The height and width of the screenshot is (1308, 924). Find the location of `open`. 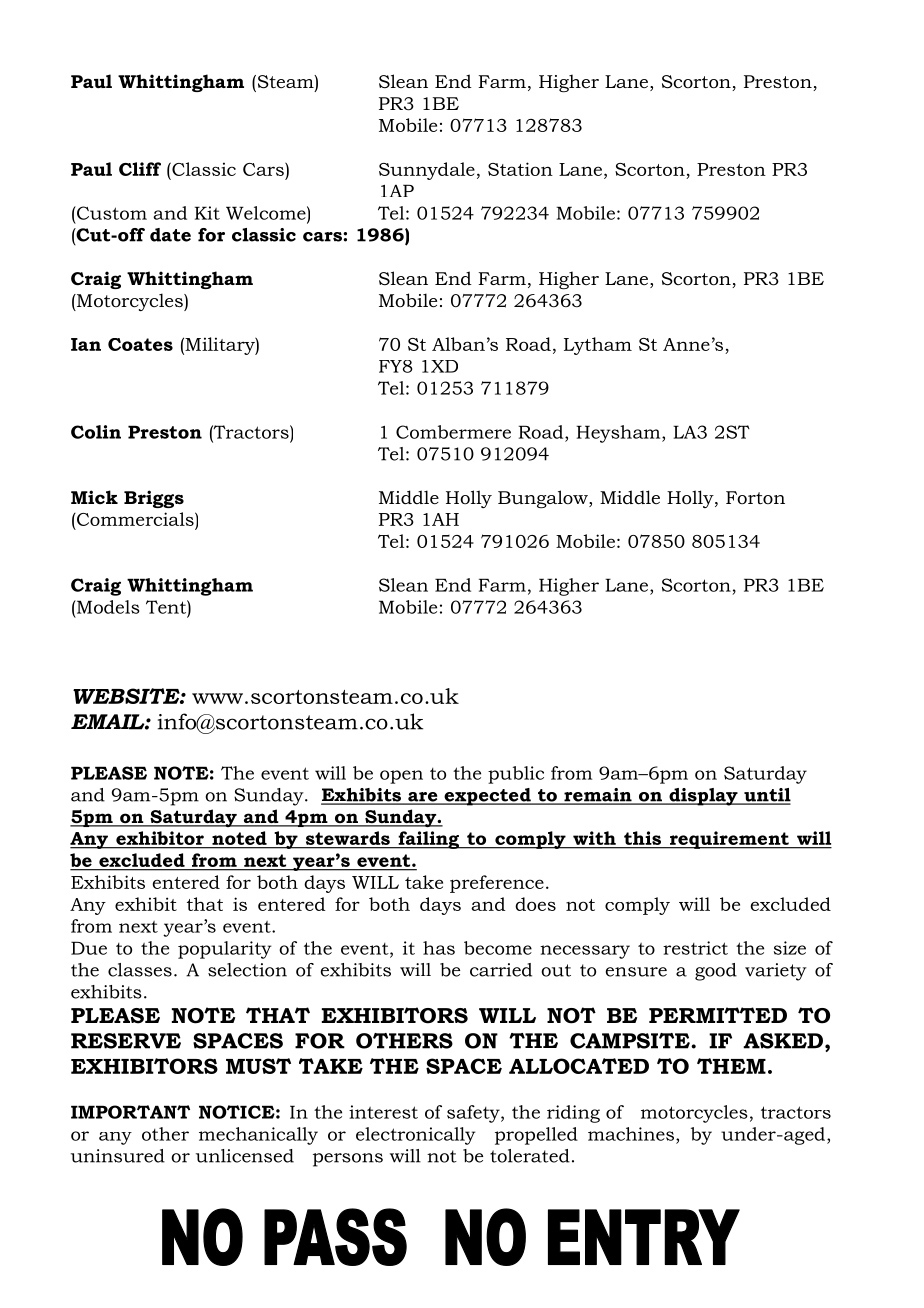

open is located at coordinates (401, 777).
